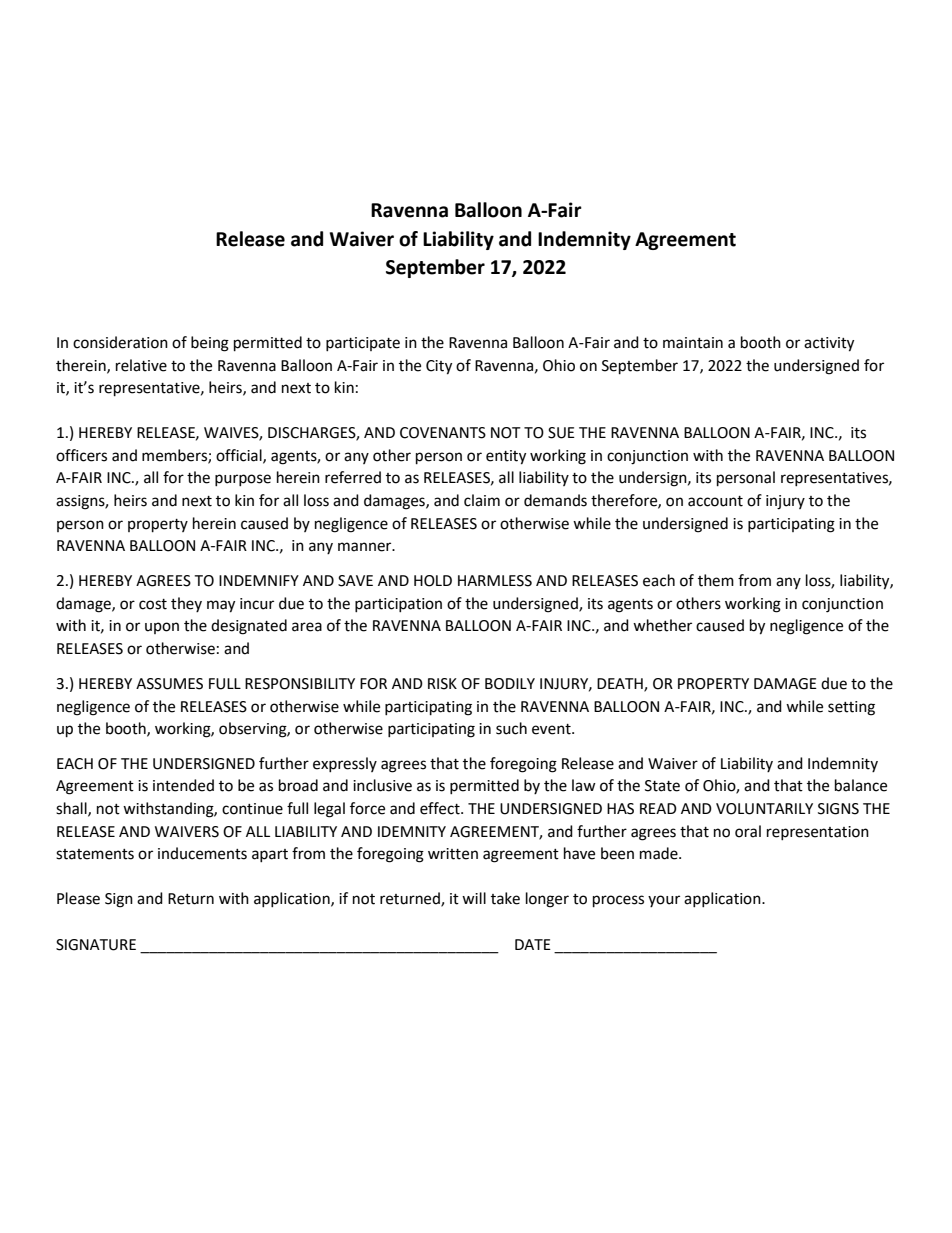  What do you see at coordinates (441, 808) in the screenshot?
I see `effect` at bounding box center [441, 808].
